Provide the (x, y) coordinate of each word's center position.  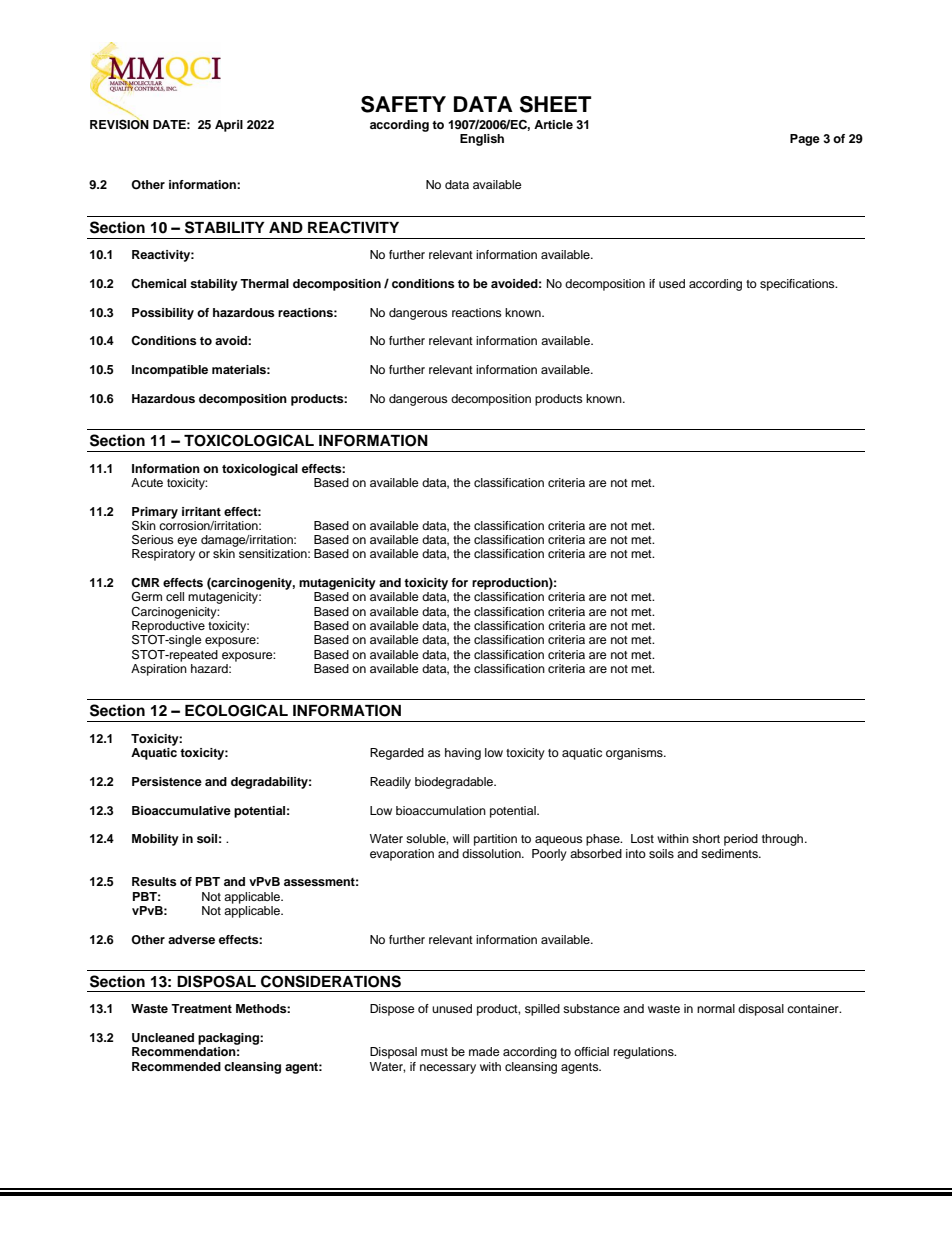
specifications (798, 285)
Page (805, 140)
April (229, 126)
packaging (229, 1039)
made (484, 1051)
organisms (635, 754)
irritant (201, 511)
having (463, 754)
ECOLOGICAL (236, 710)
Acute (147, 482)
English (482, 140)
